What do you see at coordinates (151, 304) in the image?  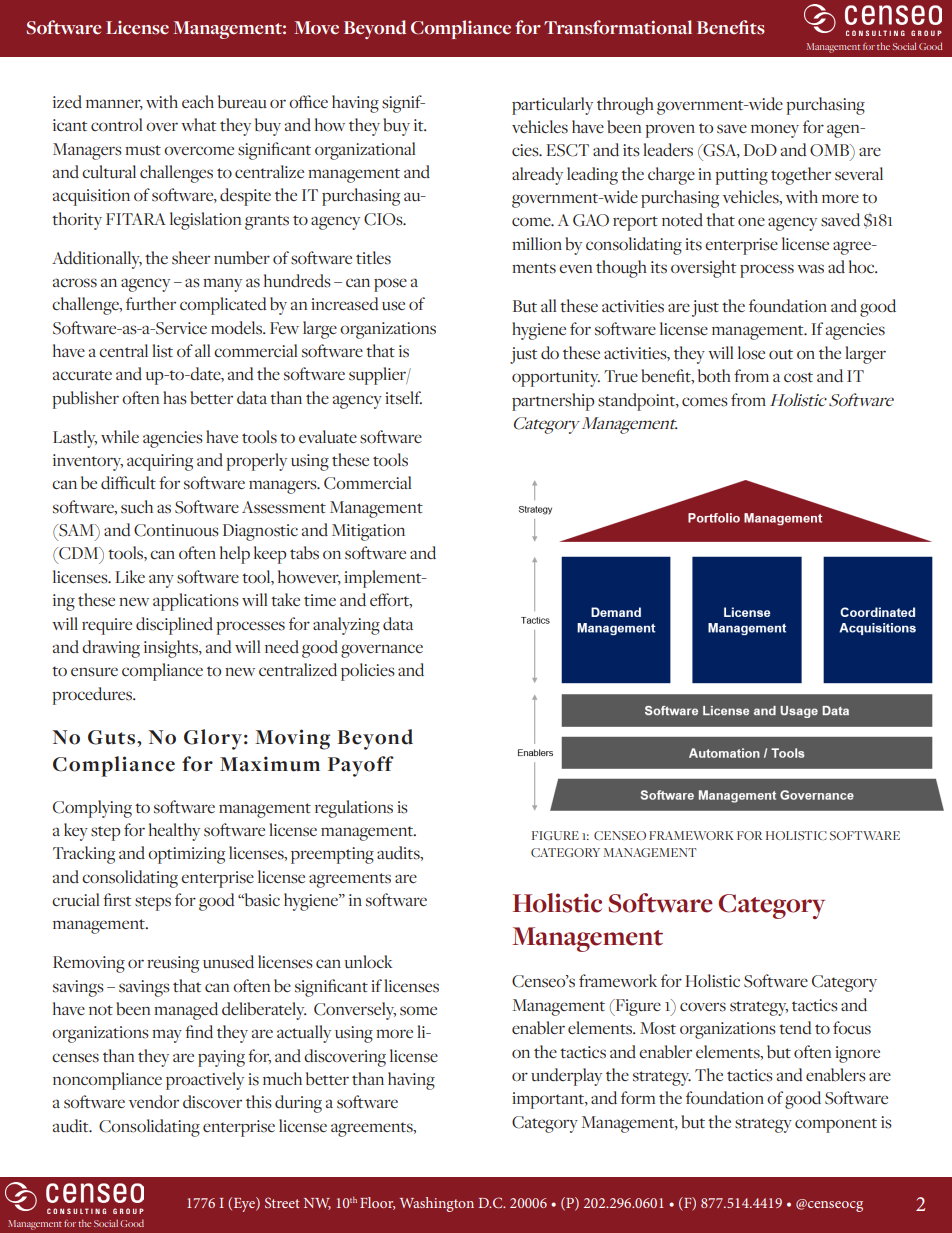 I see `further` at bounding box center [151, 304].
